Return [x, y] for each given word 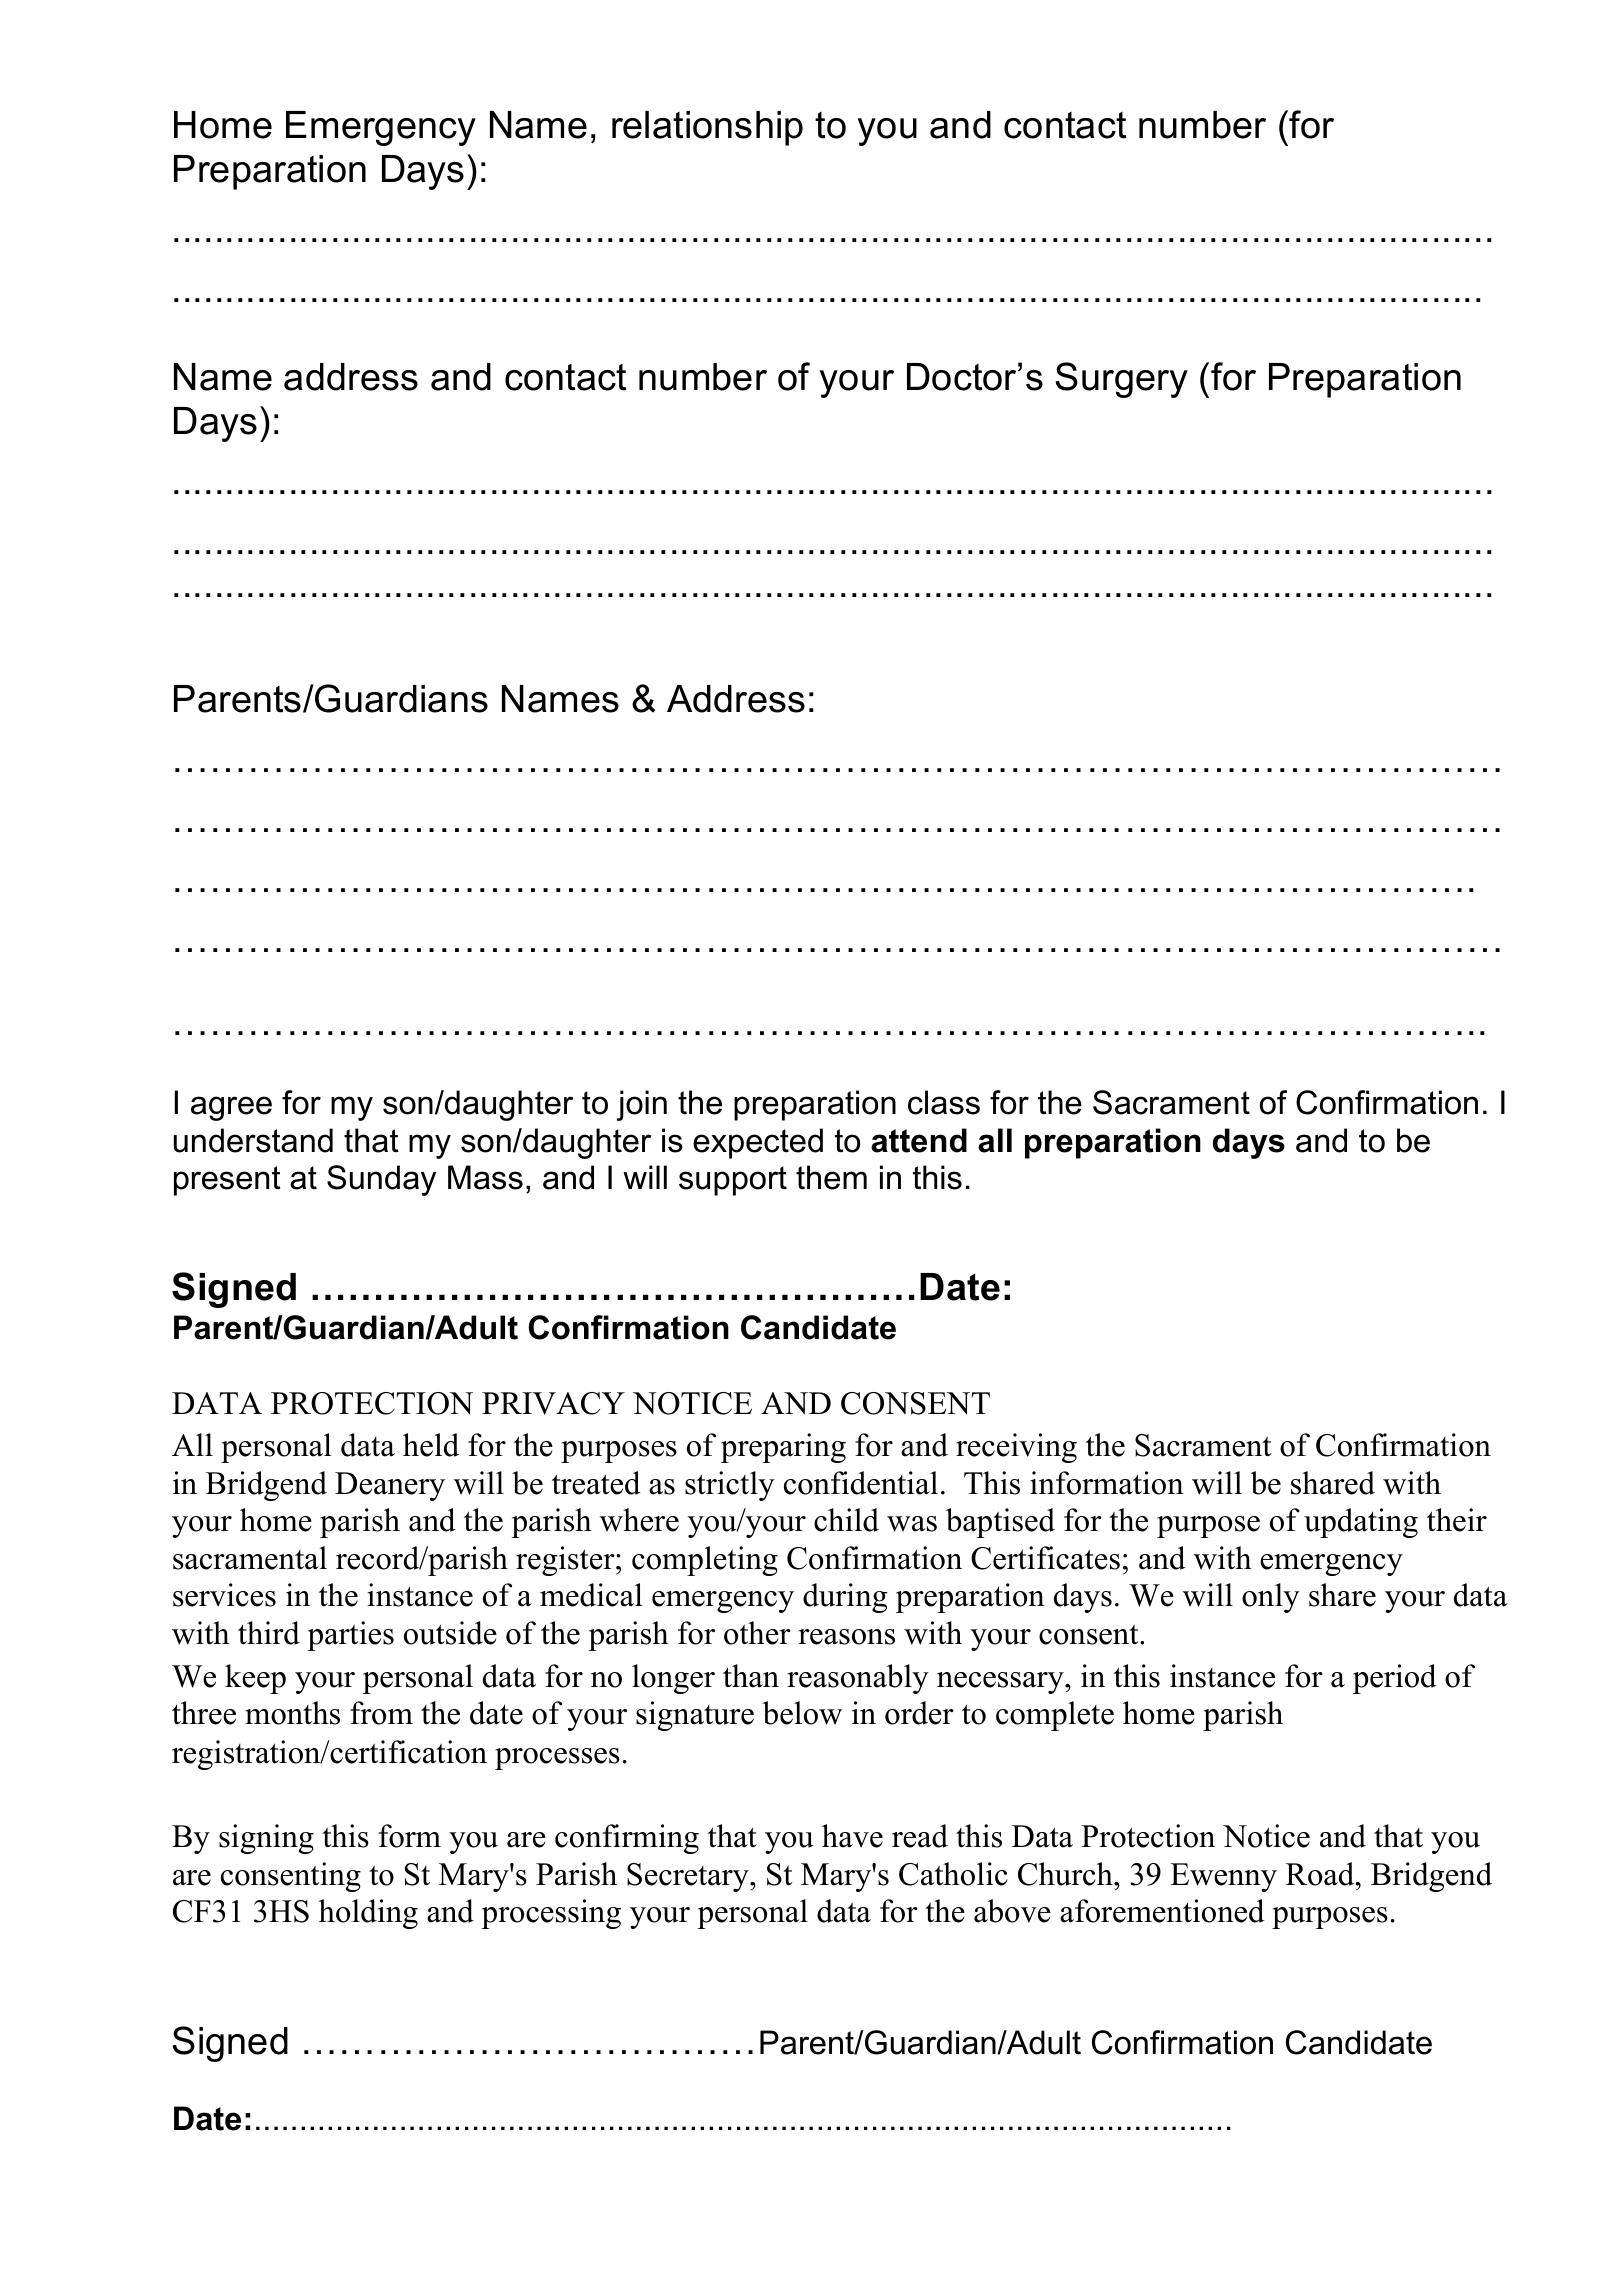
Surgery [1122, 380]
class [944, 1102]
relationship [707, 128]
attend [919, 1140]
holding [368, 1914]
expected [758, 1143]
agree [231, 1108]
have [852, 1836]
